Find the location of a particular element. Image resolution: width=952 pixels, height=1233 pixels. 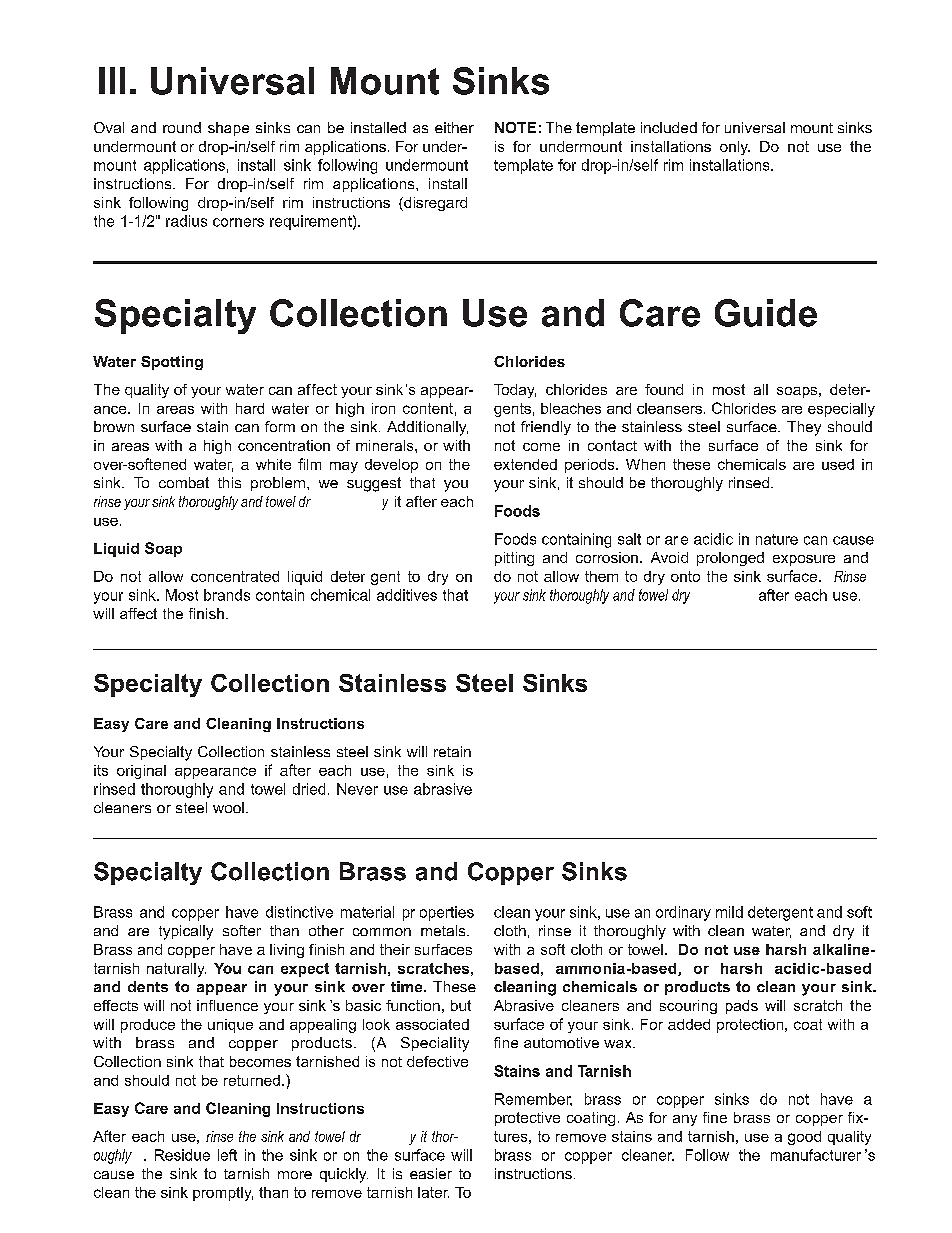

They is located at coordinates (804, 428).
